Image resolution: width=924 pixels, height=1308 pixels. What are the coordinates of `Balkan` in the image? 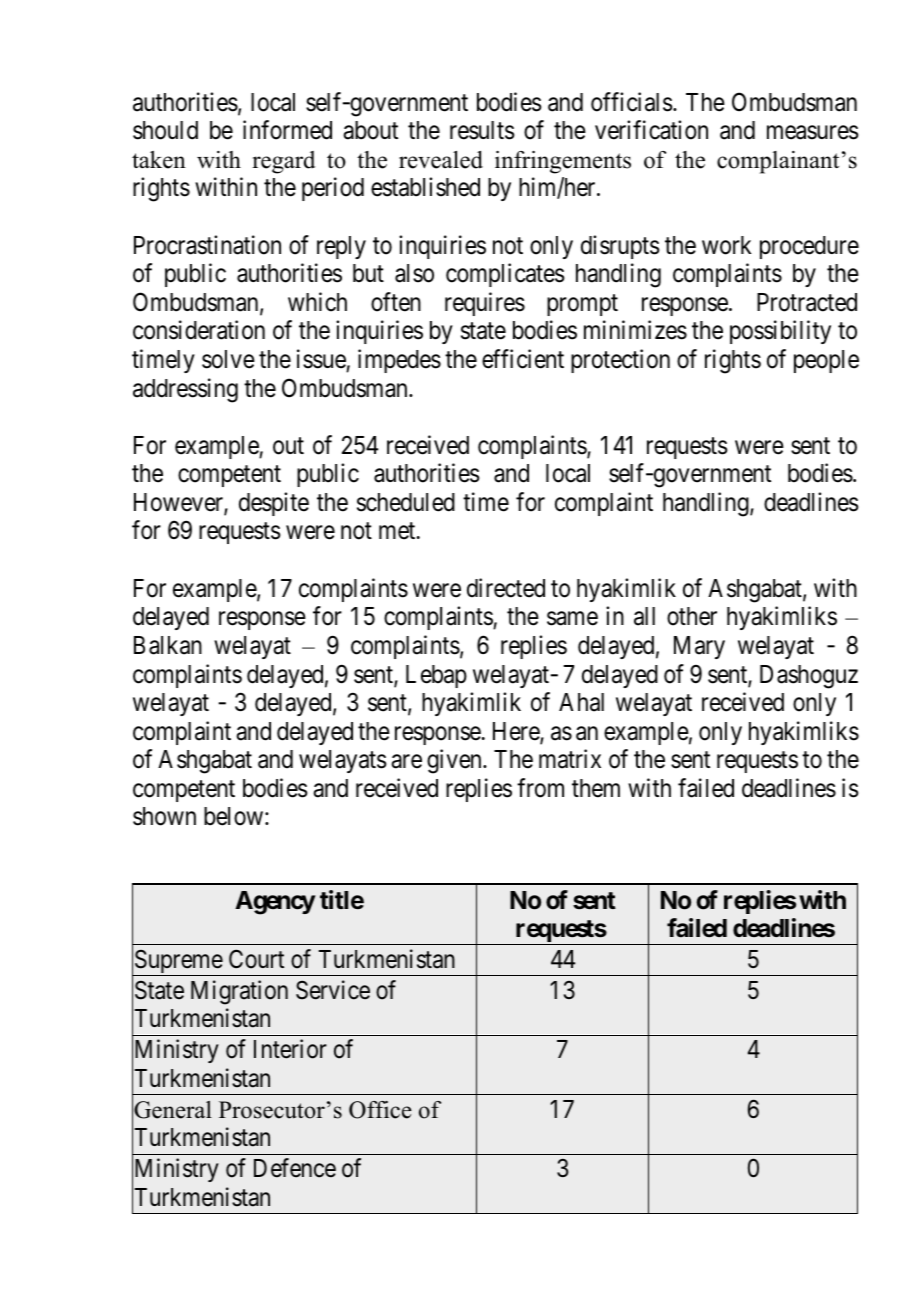 It's located at (168, 645).
